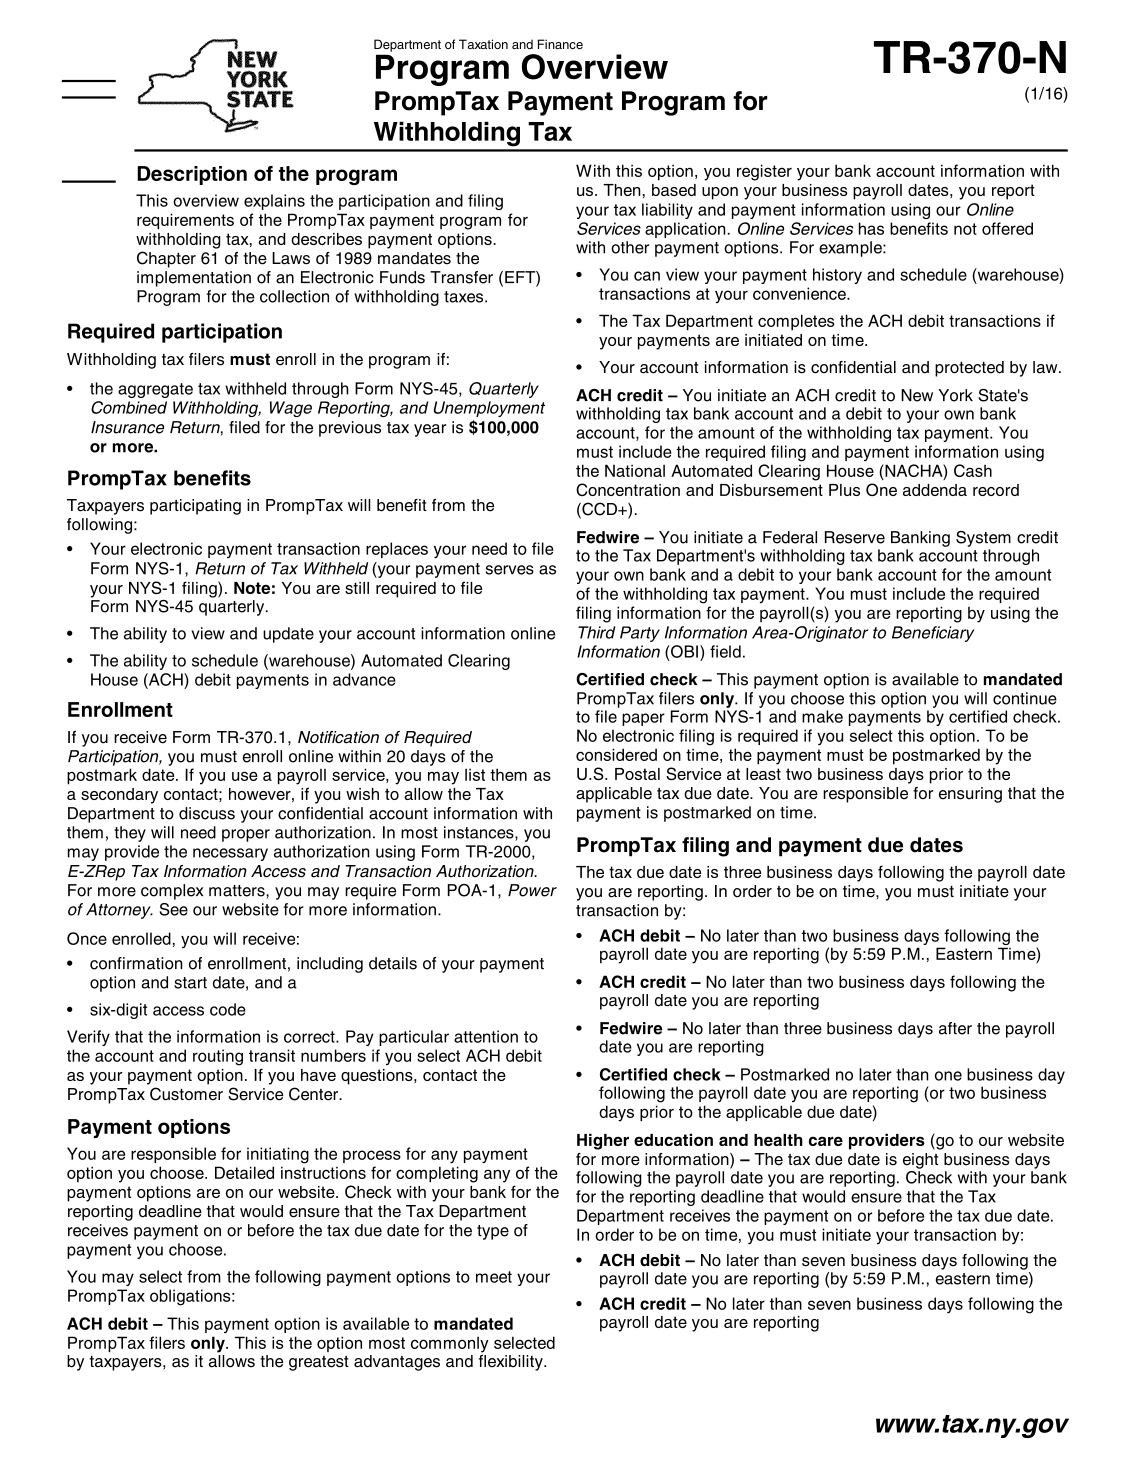  What do you see at coordinates (560, 44) in the screenshot?
I see `Finance` at bounding box center [560, 44].
